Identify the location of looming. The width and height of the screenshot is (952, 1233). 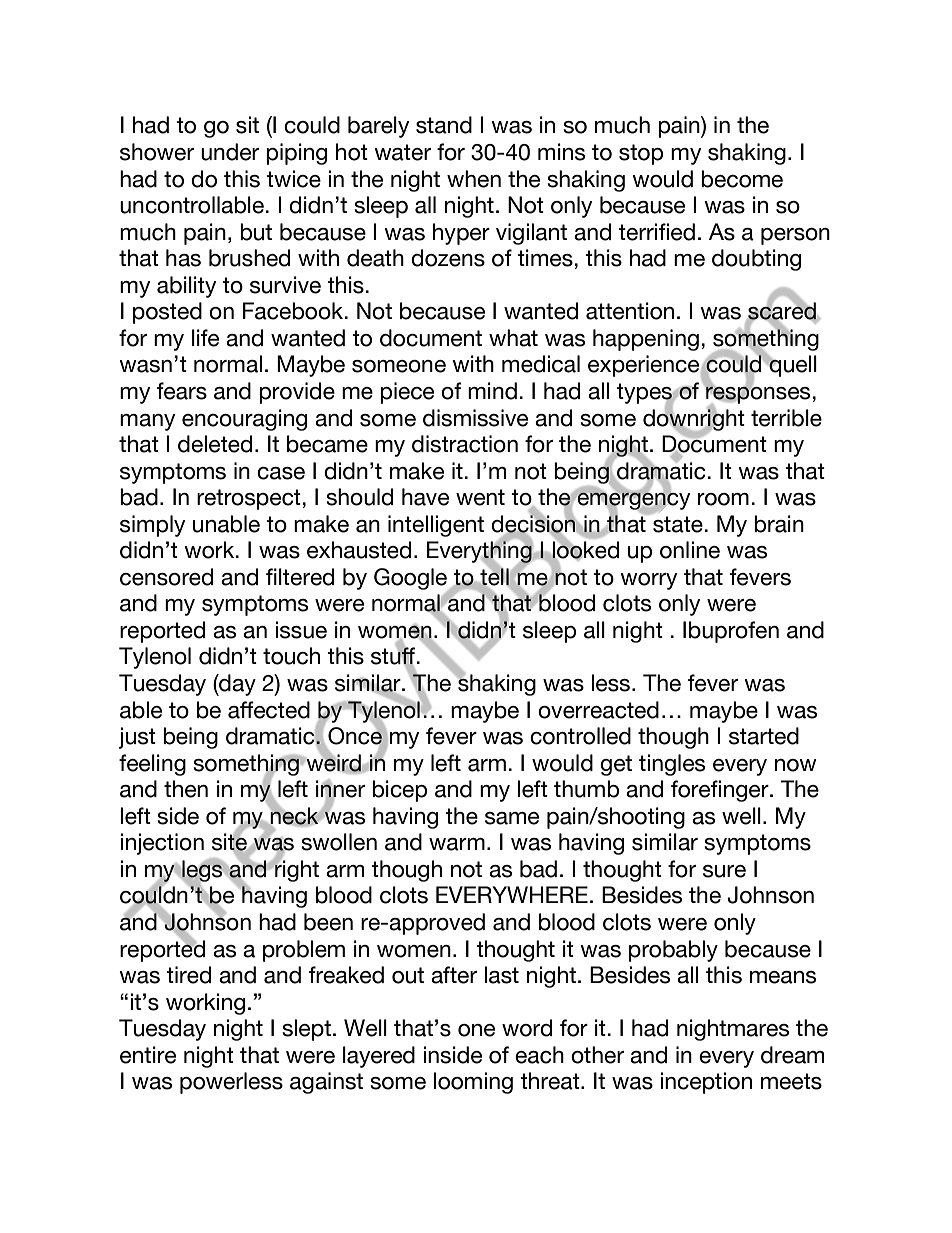
(473, 1083).
